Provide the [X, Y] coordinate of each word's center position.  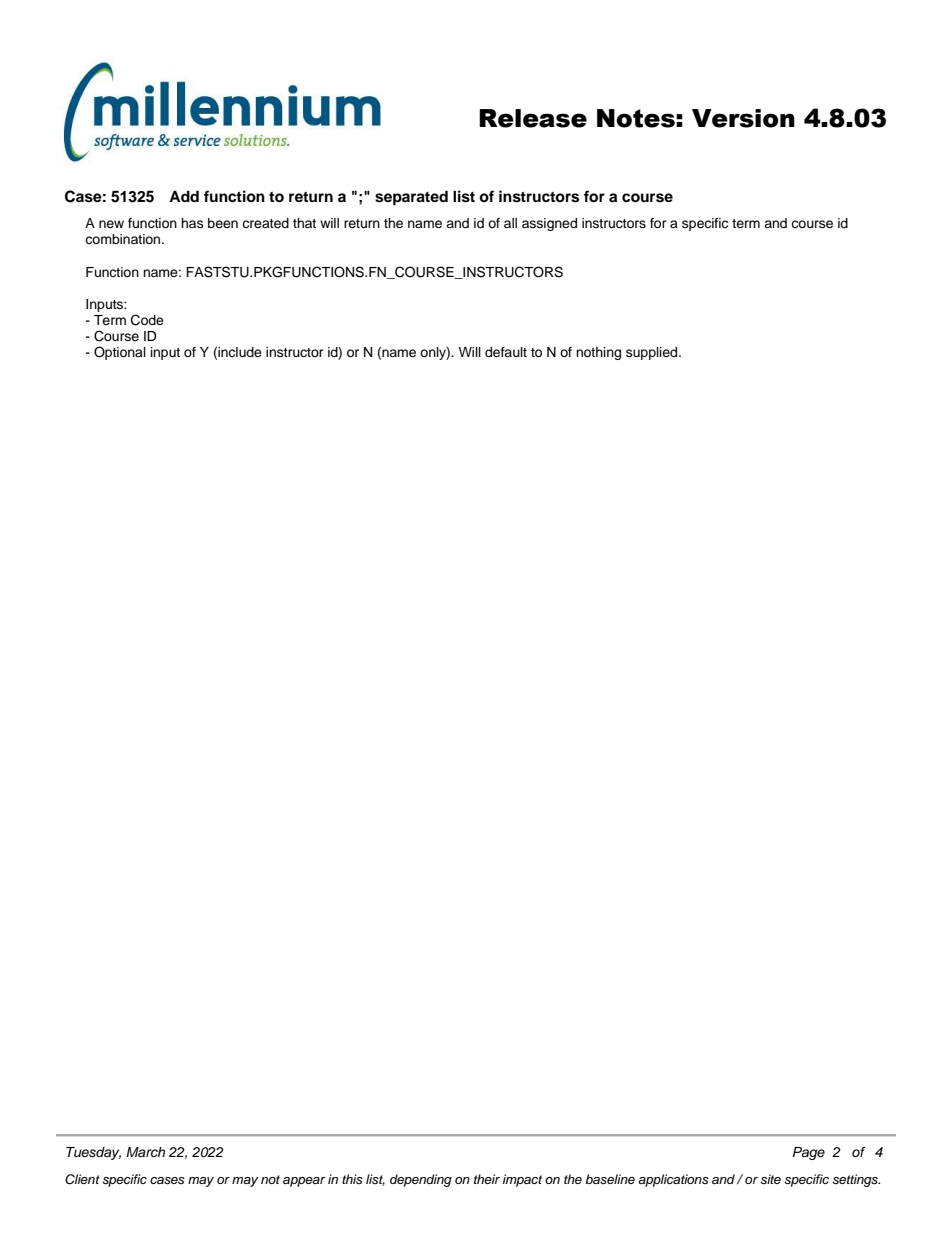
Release [533, 118]
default [506, 352]
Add [184, 196]
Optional [120, 353]
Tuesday [93, 1153]
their [487, 1179]
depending [421, 1180]
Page [809, 1153]
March [145, 1152]
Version [743, 118]
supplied [653, 353]
